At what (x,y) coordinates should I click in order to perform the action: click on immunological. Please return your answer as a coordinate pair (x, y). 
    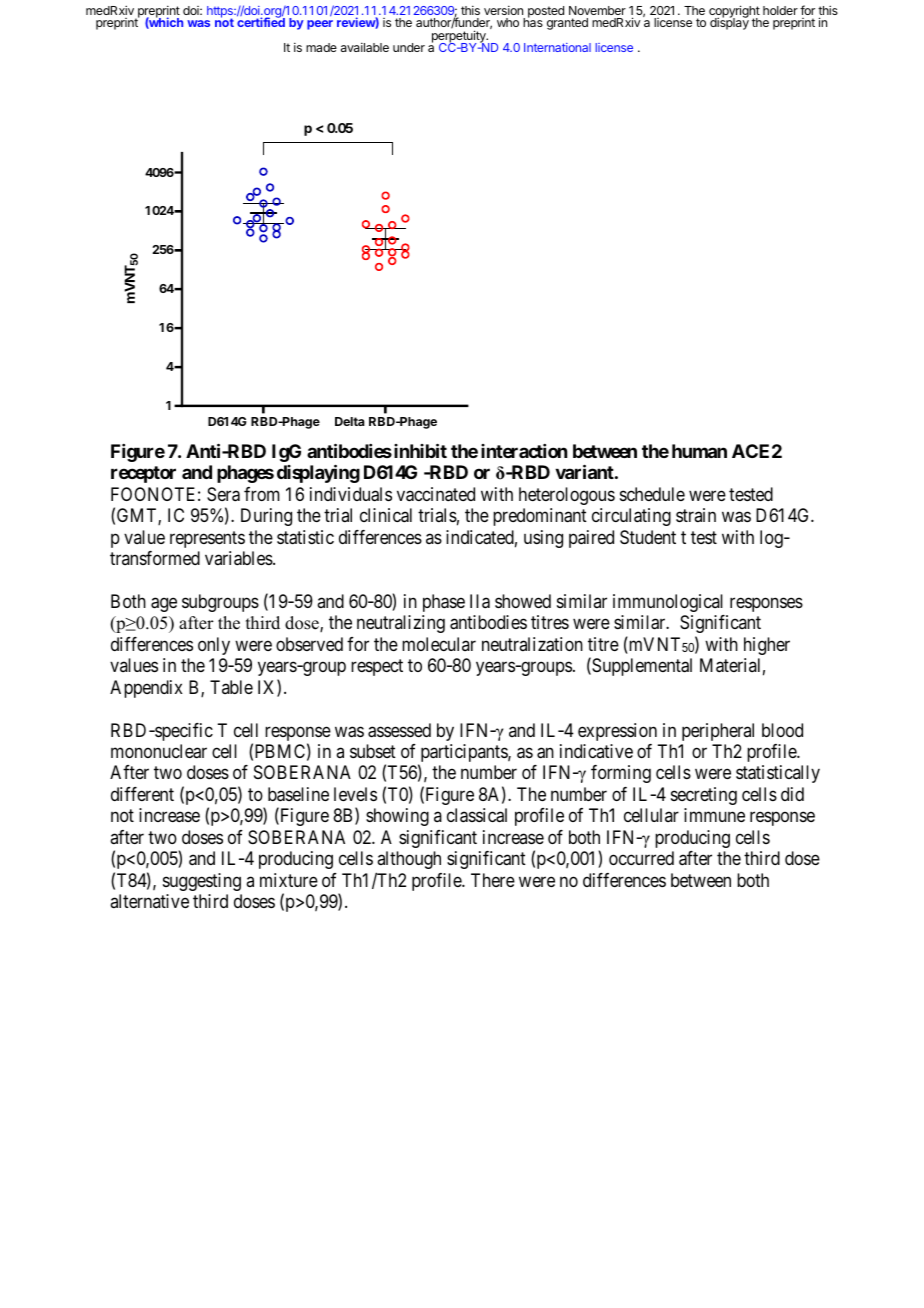
    Looking at the image, I should click on (668, 603).
